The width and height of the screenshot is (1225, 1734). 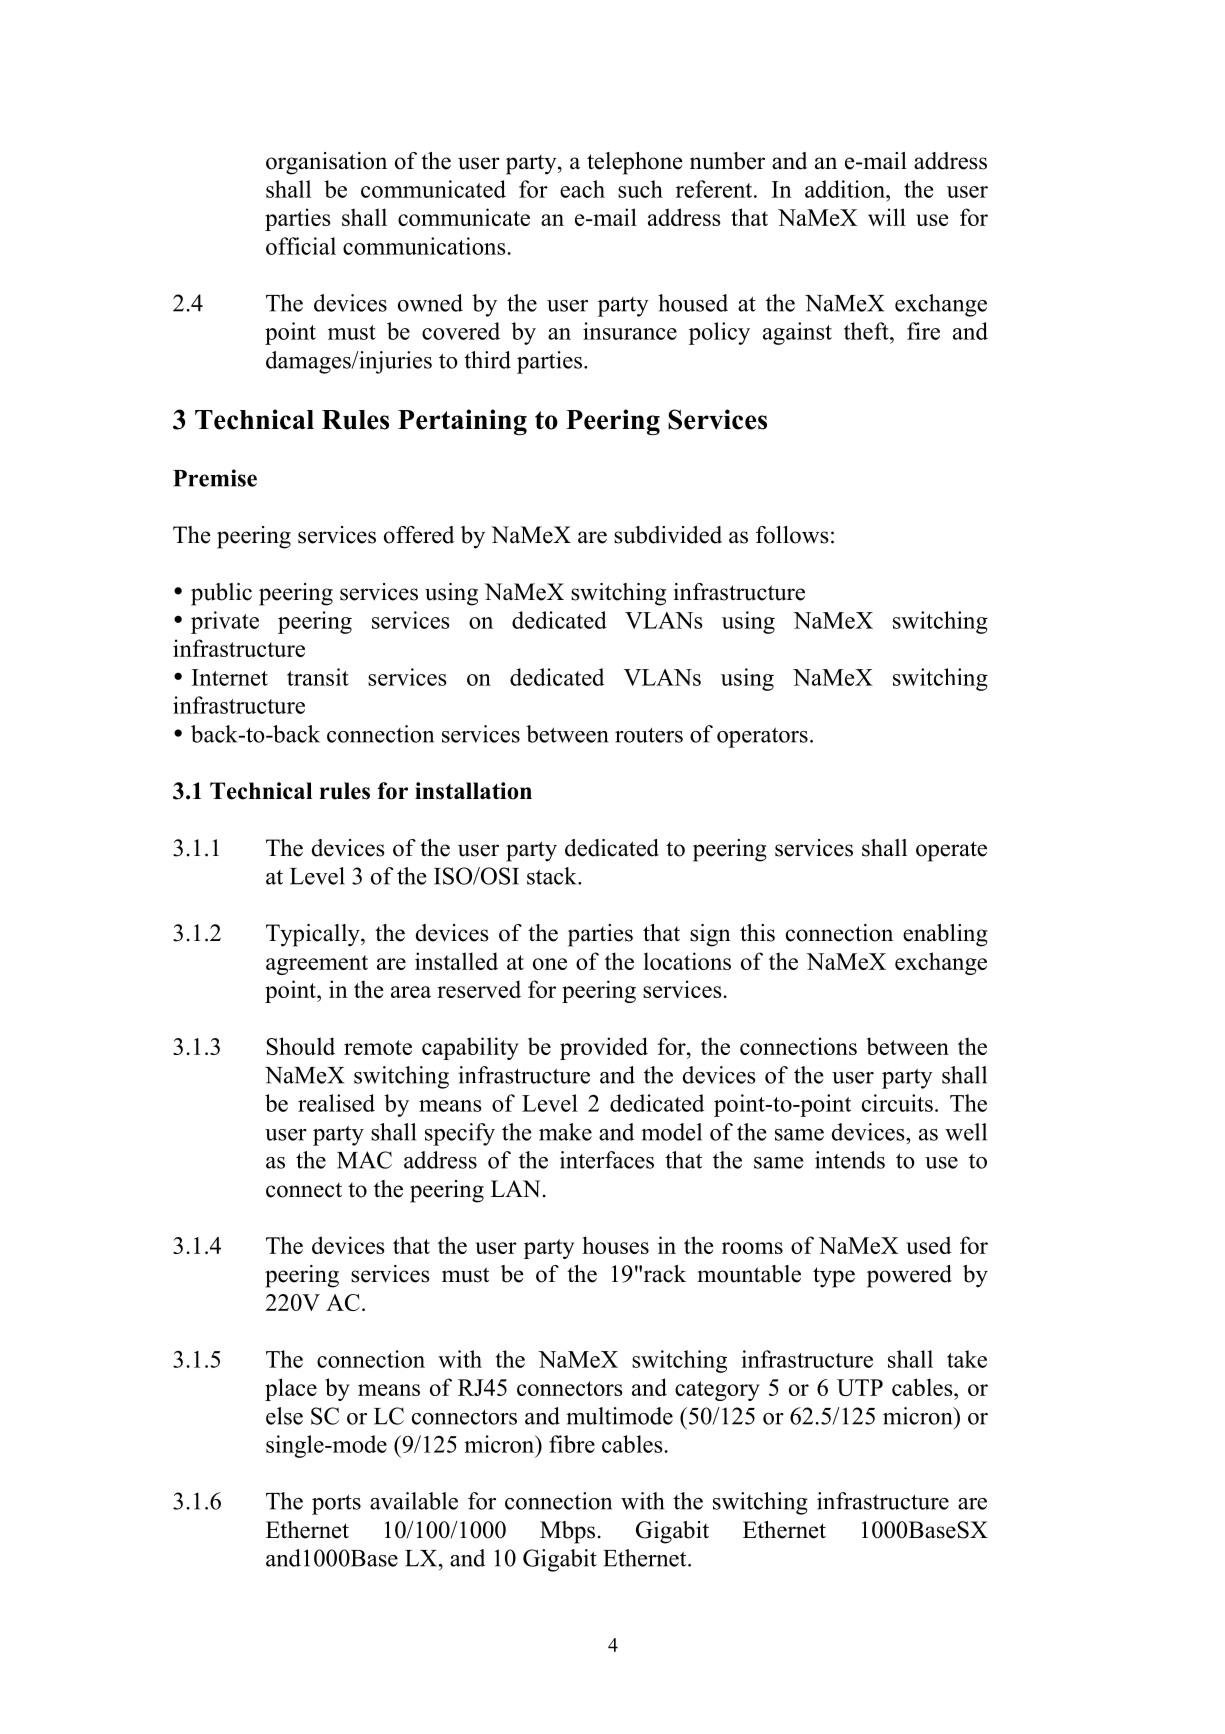 I want to click on organisation, so click(x=326, y=163).
